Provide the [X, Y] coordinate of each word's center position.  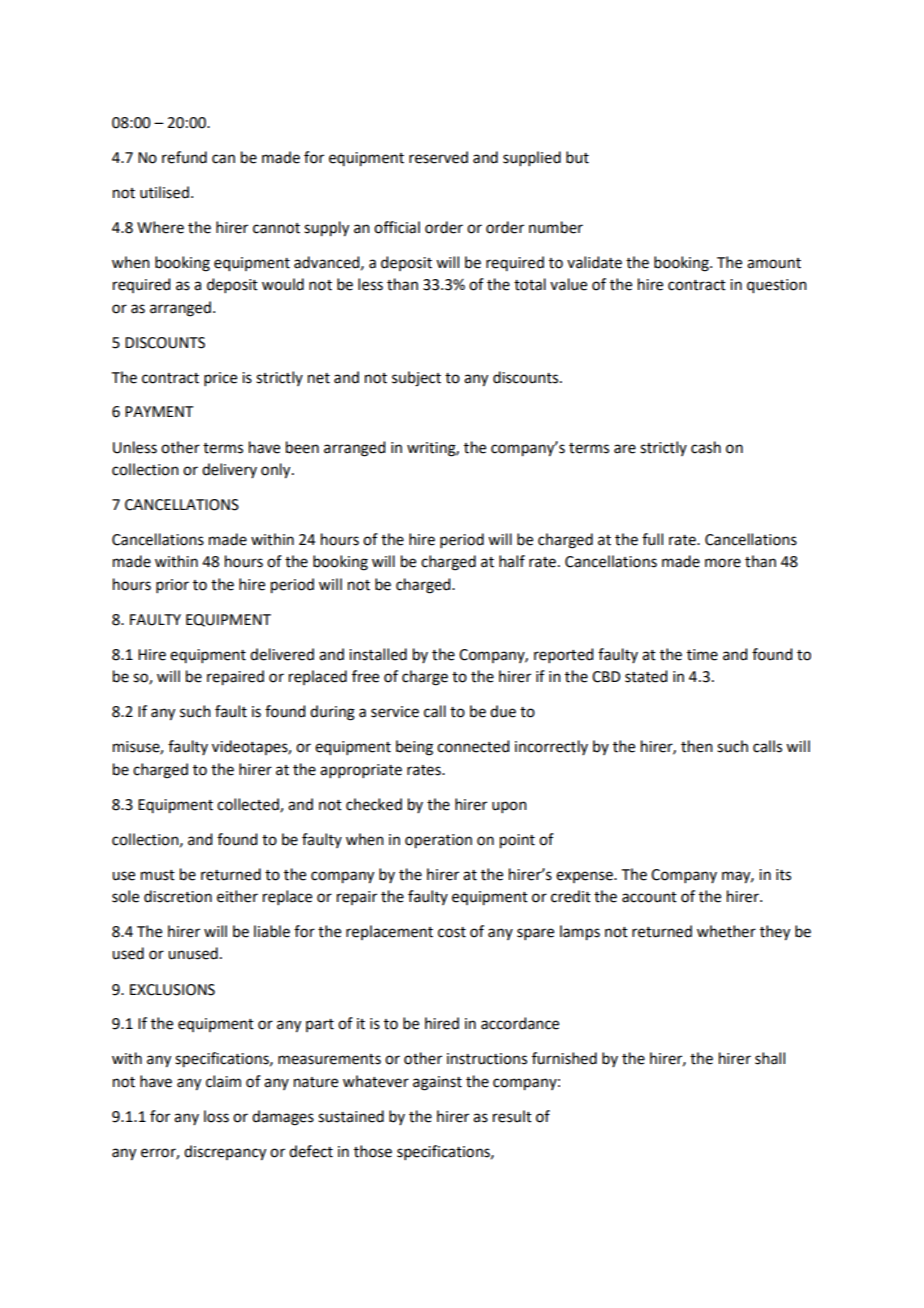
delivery [229, 470]
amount [774, 263]
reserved [438, 157]
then [697, 746]
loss [216, 1116]
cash [706, 447]
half [512, 561]
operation [438, 841]
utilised [164, 192]
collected [249, 805]
